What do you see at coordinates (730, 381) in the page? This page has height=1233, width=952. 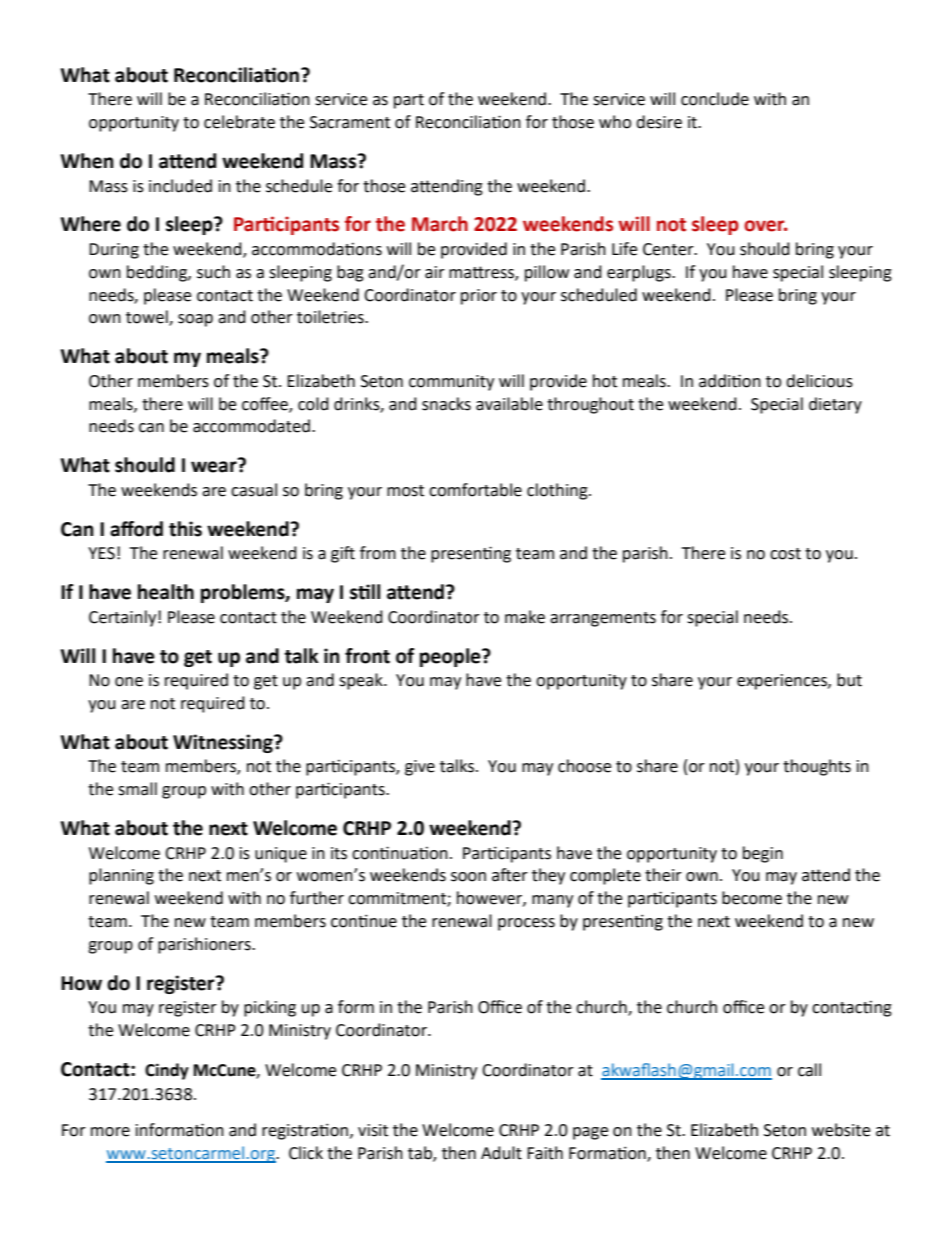 I see `addition` at bounding box center [730, 381].
